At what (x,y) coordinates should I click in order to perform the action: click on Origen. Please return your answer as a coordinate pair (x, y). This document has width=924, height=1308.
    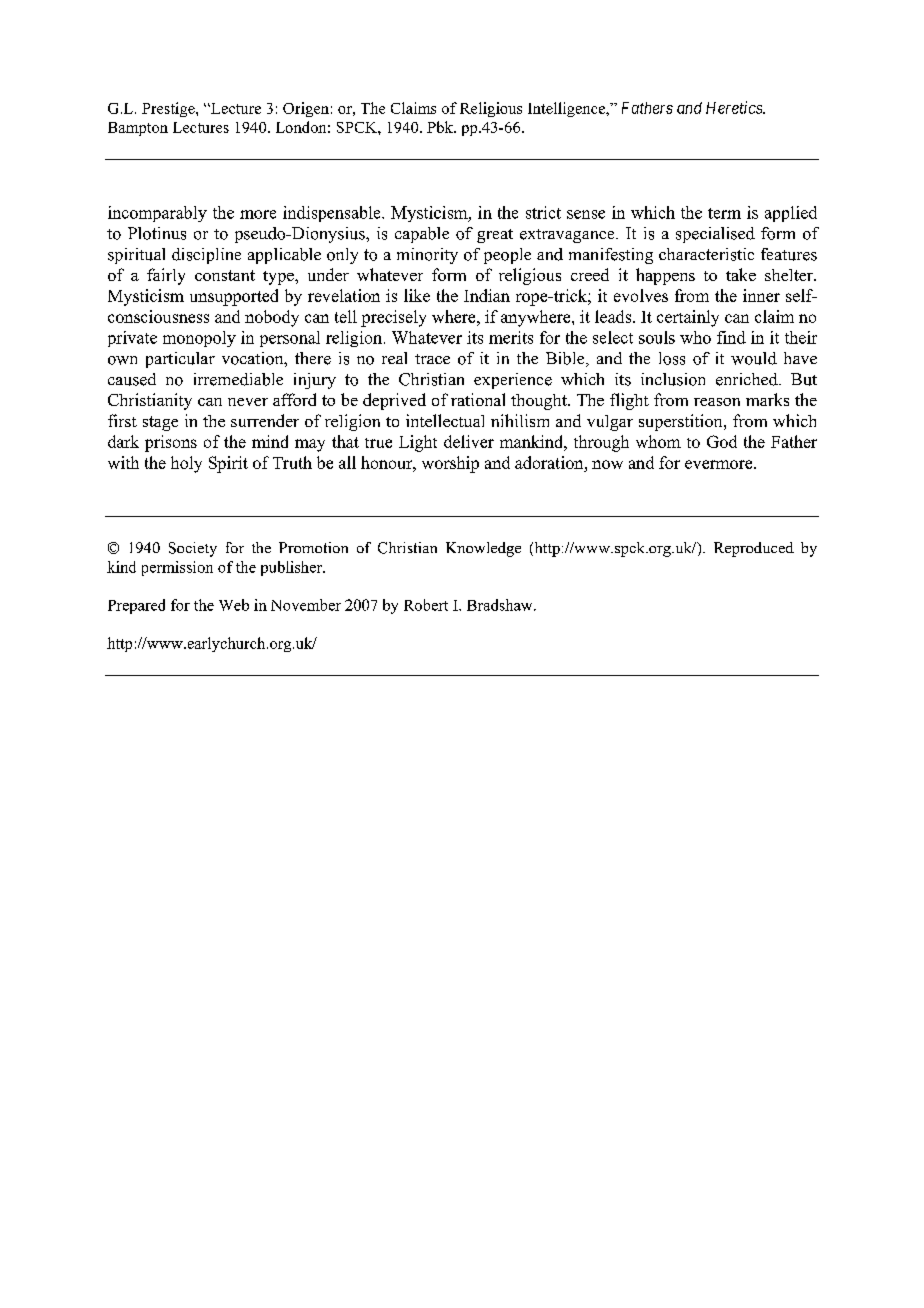
    Looking at the image, I should click on (306, 109).
